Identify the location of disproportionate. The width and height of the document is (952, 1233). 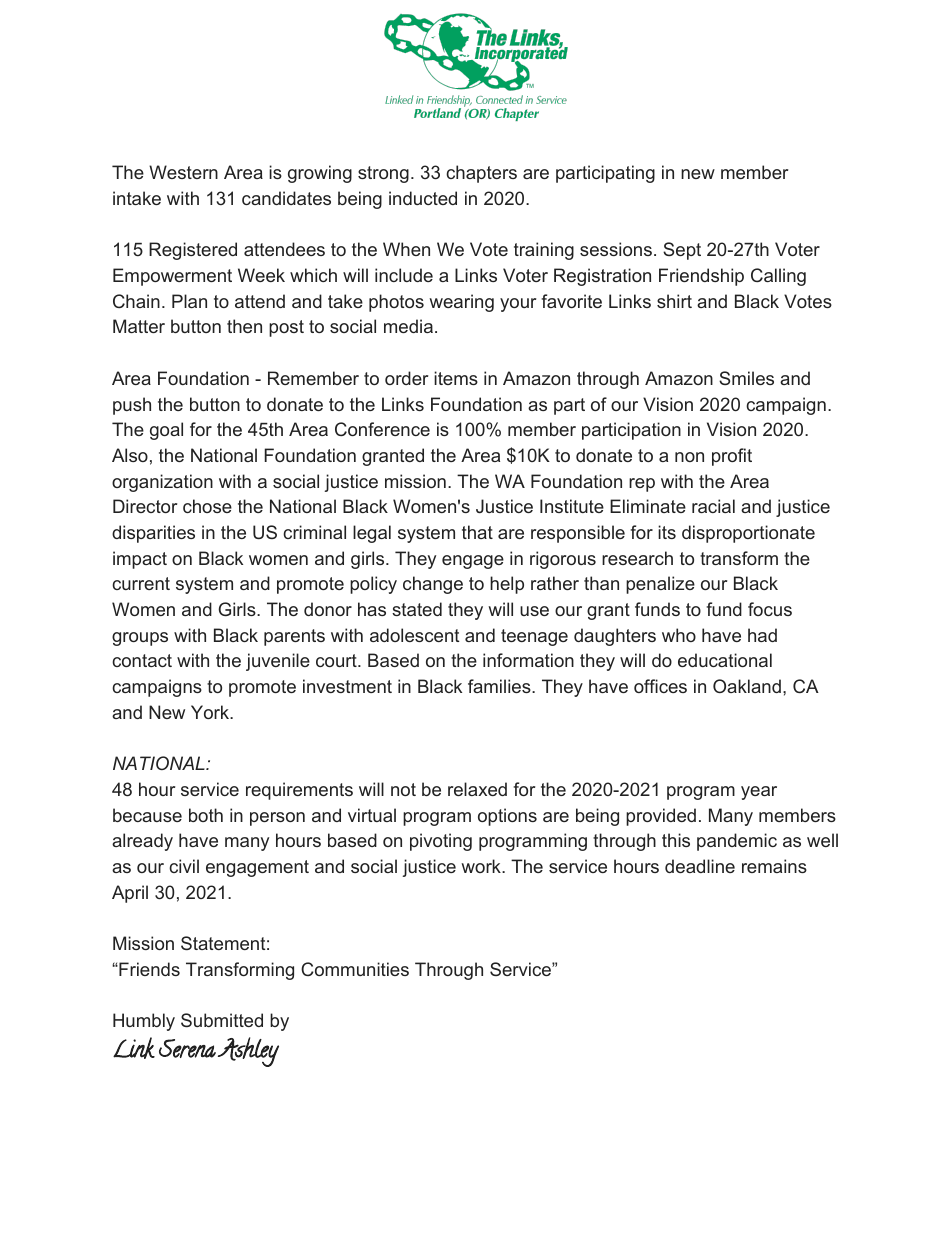
(748, 534).
